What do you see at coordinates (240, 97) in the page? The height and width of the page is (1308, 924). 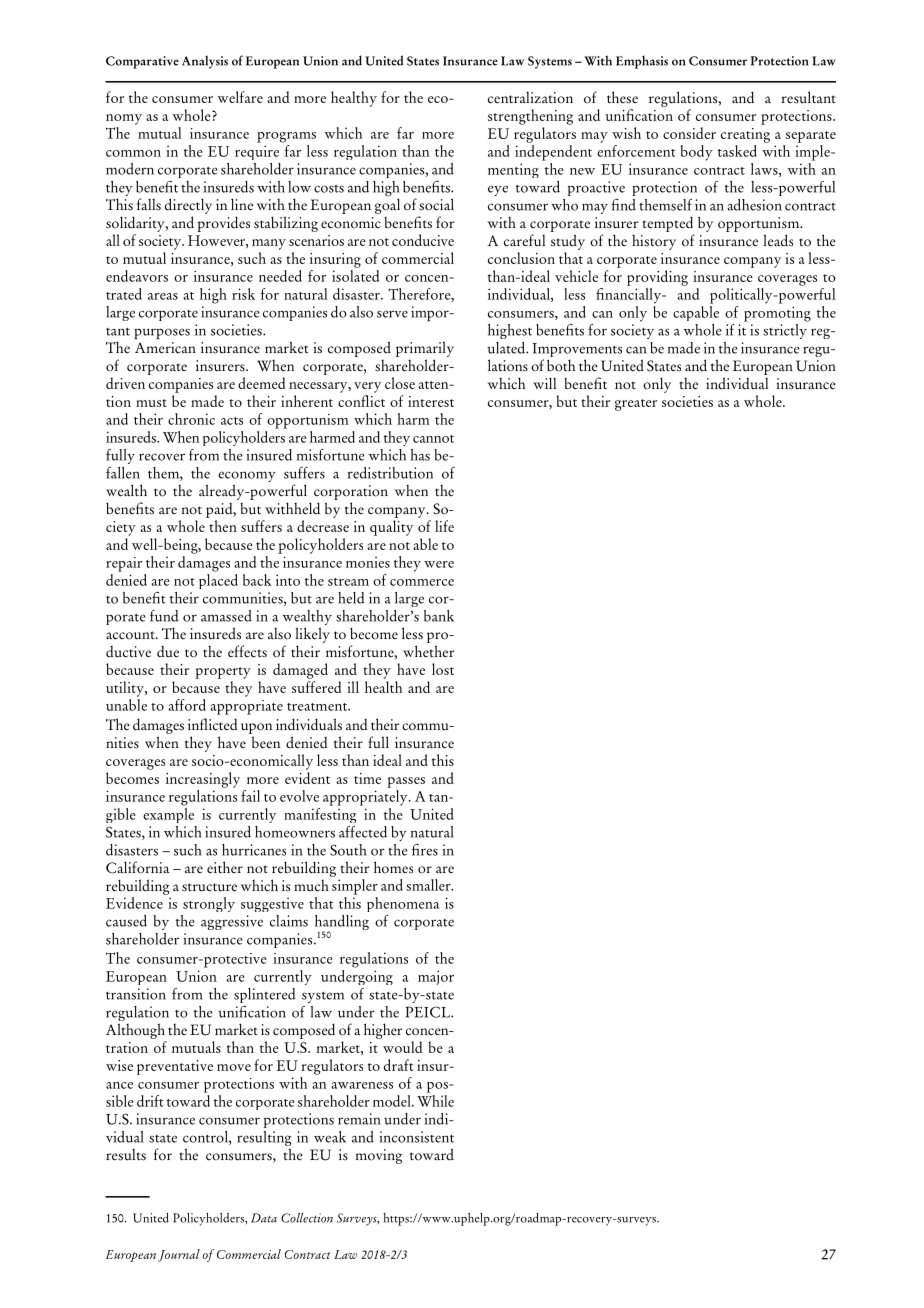 I see `welfare` at bounding box center [240, 97].
